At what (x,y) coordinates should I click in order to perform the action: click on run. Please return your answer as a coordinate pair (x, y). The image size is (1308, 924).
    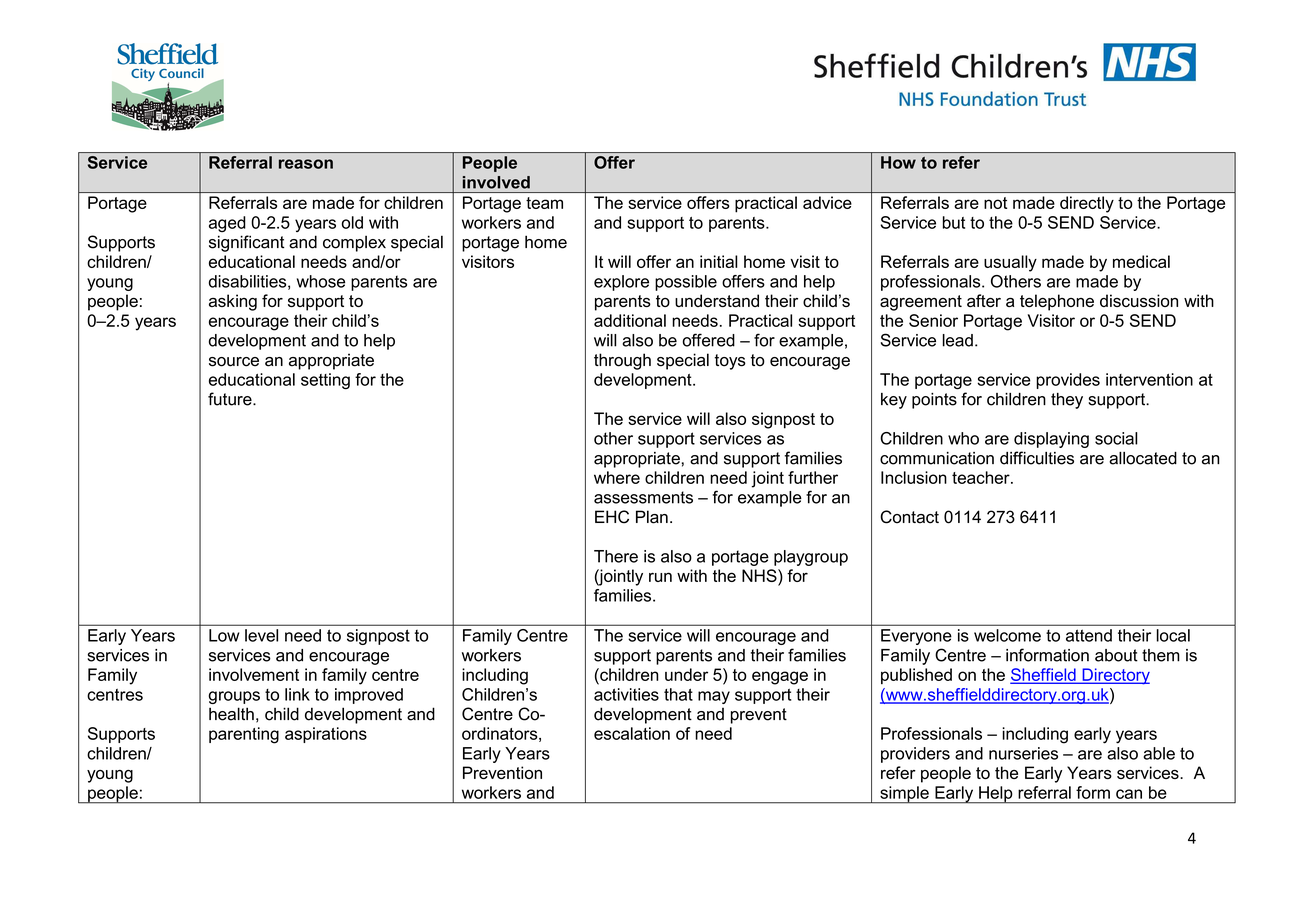
    Looking at the image, I should click on (660, 577).
